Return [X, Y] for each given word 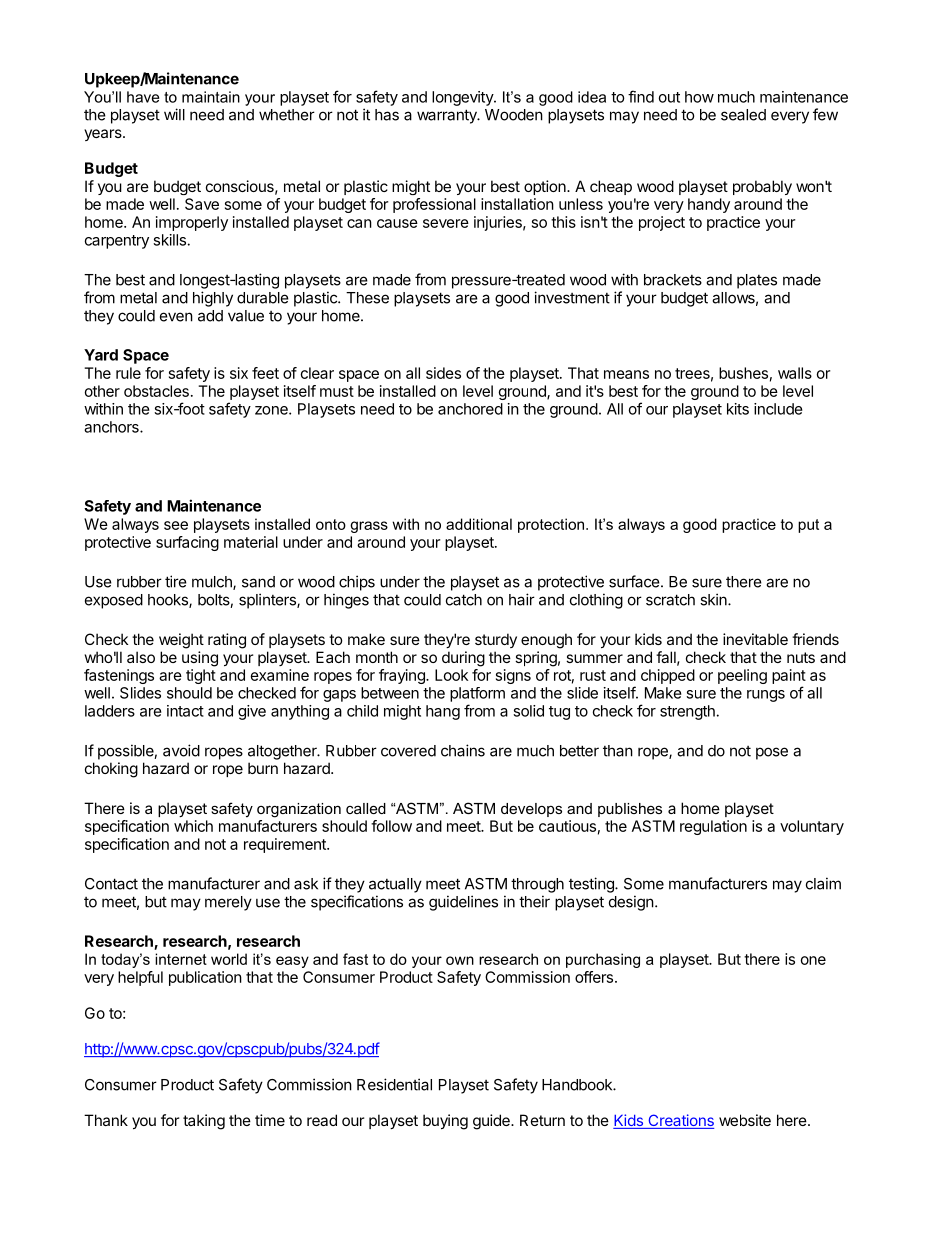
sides [443, 373]
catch [464, 600]
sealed [743, 115]
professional [434, 205]
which [193, 826]
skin [714, 599]
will [174, 114]
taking [204, 1122]
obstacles [156, 391]
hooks [169, 601]
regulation [713, 827]
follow [391, 826]
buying [445, 1122]
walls [795, 373]
